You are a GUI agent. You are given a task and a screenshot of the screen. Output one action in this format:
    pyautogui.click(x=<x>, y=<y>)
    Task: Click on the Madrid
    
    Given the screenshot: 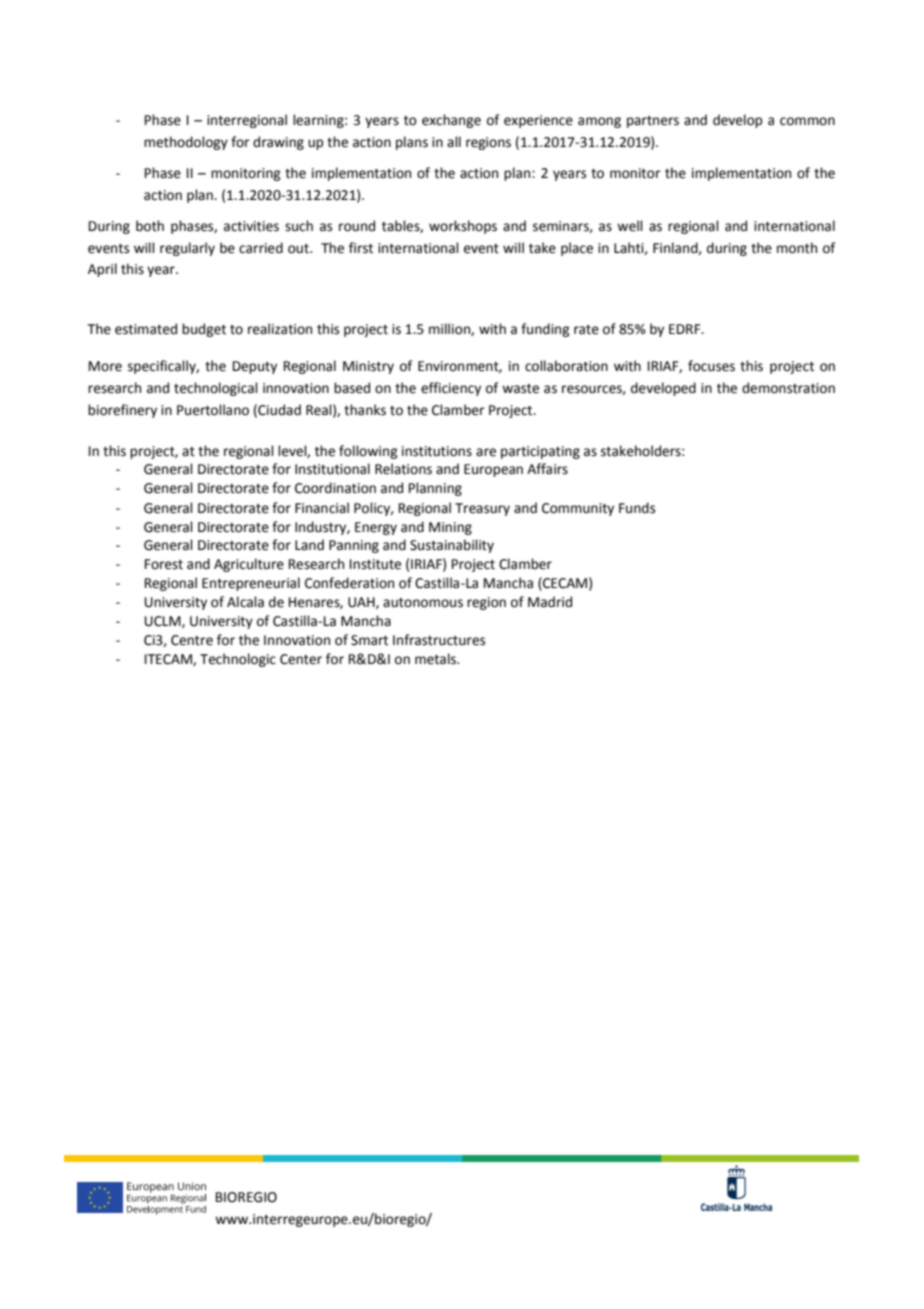 What is the action you would take?
    pyautogui.click(x=550, y=602)
